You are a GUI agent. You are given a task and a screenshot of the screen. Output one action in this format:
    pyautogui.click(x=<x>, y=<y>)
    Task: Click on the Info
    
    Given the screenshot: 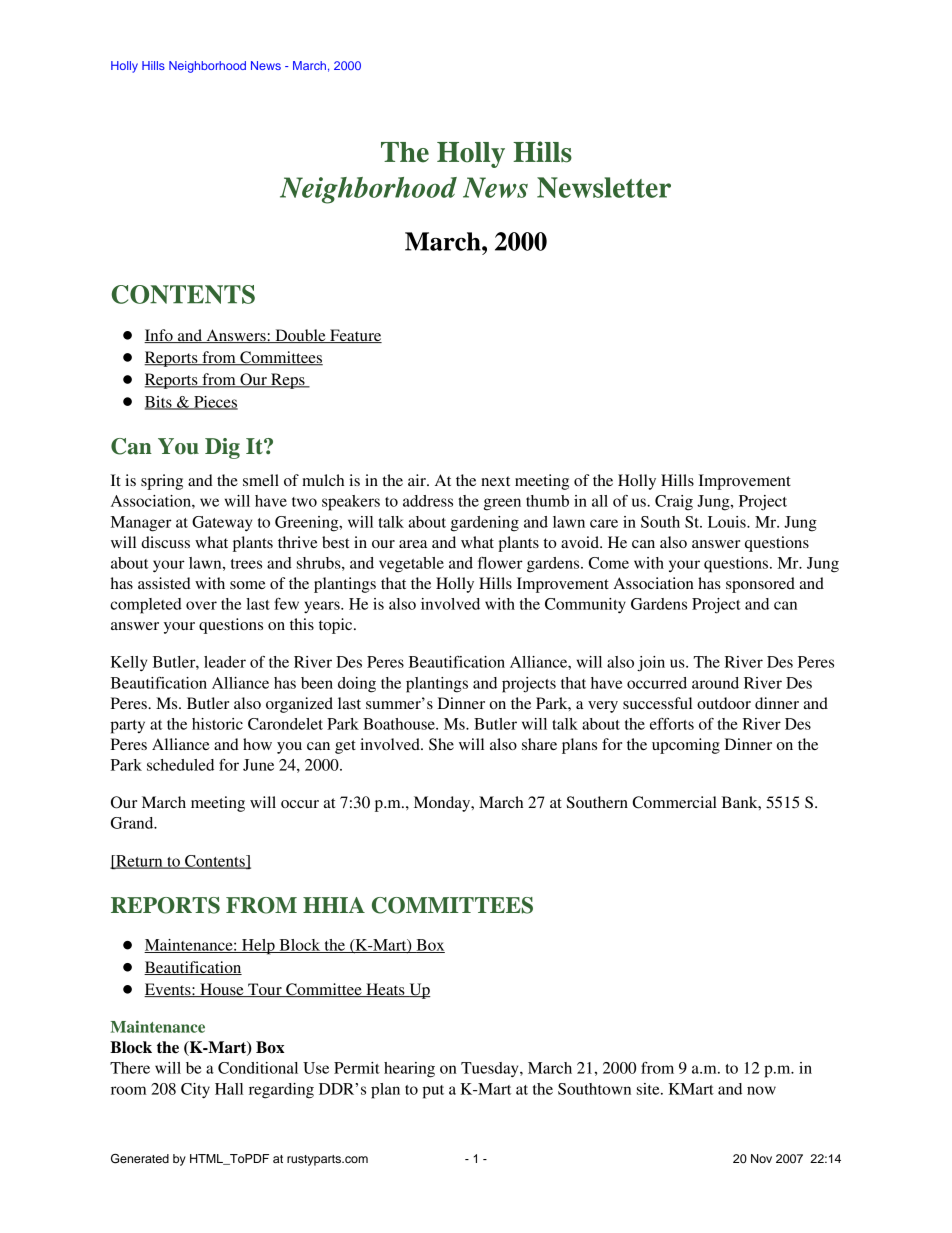 What is the action you would take?
    pyautogui.click(x=159, y=336)
